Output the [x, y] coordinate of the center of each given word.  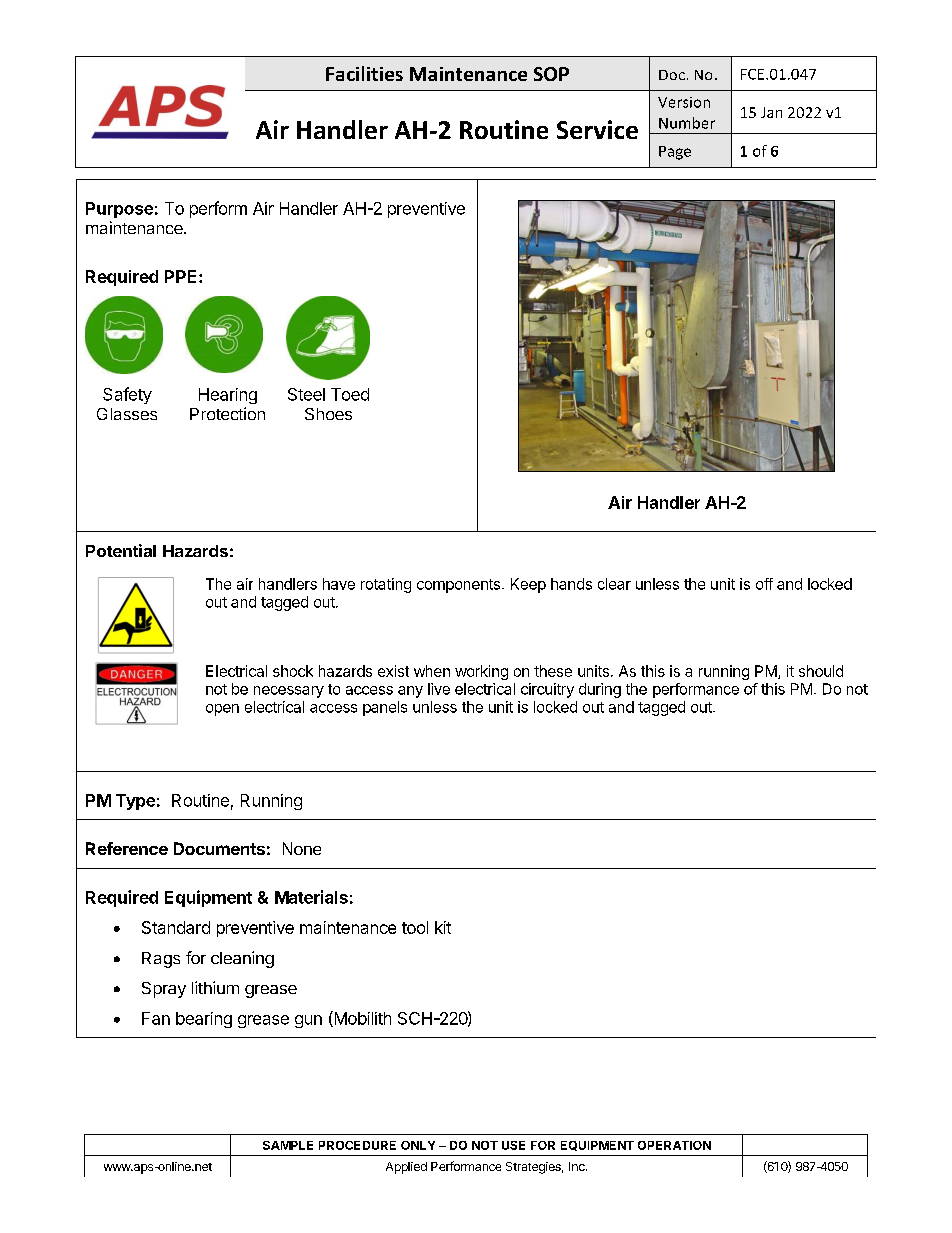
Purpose [119, 210]
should [821, 671]
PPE [182, 276]
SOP [551, 74]
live [439, 689]
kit [443, 927]
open [222, 710]
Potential [121, 550]
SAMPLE [288, 1145]
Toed [350, 394]
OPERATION [674, 1145]
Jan [771, 112]
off [764, 584]
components [458, 586]
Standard [176, 927]
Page [675, 153]
